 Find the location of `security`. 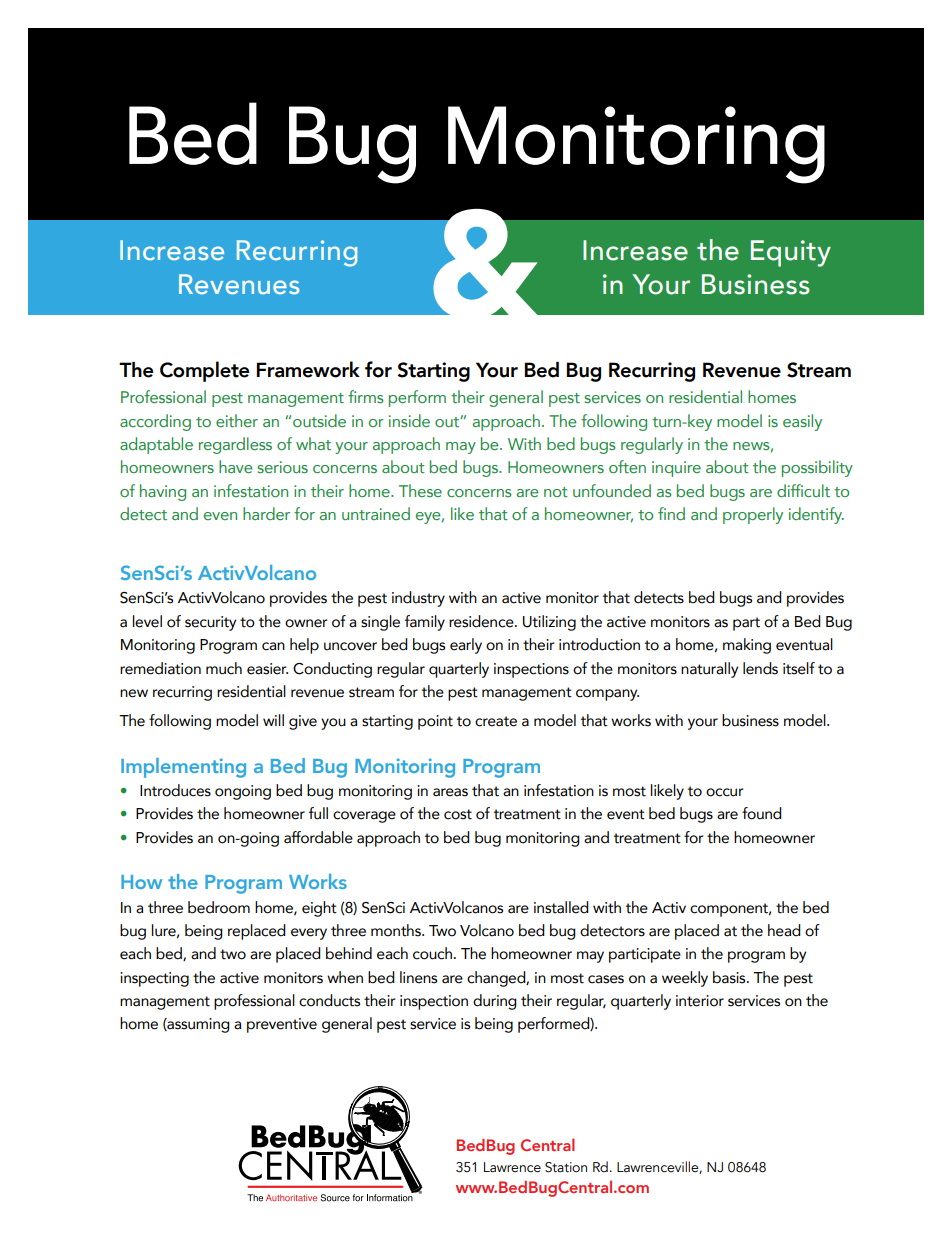

security is located at coordinates (210, 623).
